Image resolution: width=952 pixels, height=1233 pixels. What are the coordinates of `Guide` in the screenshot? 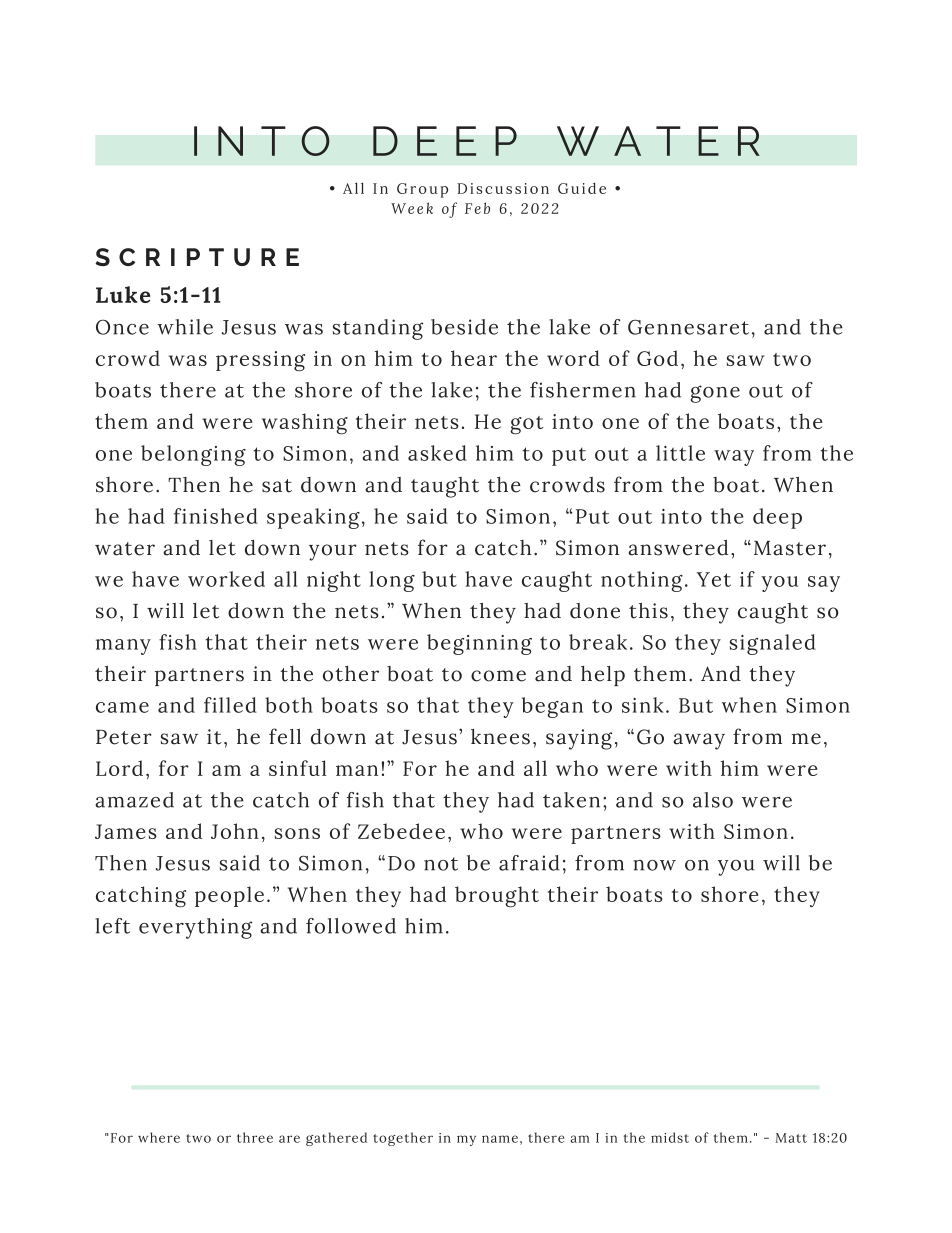 It's located at (582, 188).
